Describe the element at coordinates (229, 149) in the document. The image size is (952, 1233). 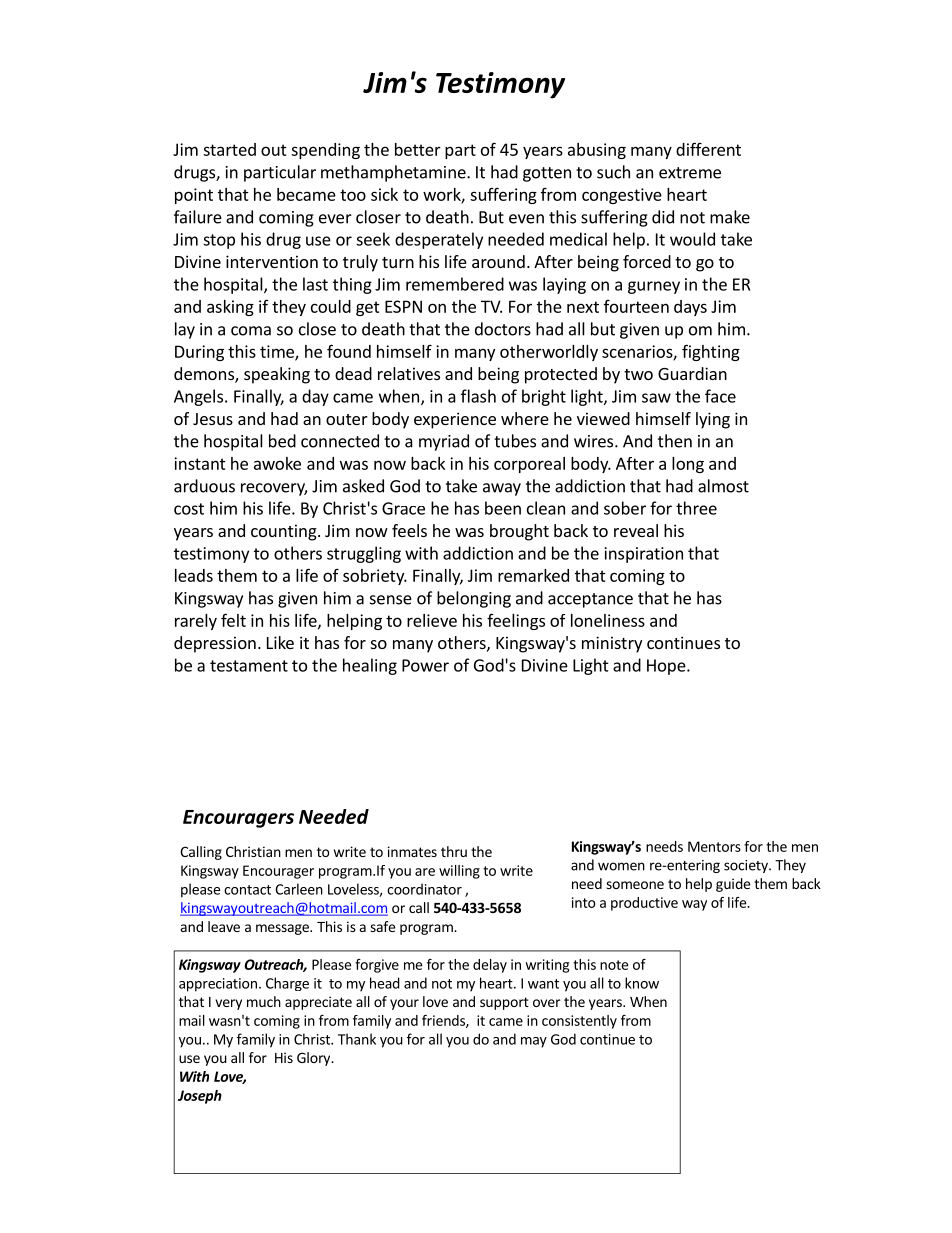
I see `started` at that location.
